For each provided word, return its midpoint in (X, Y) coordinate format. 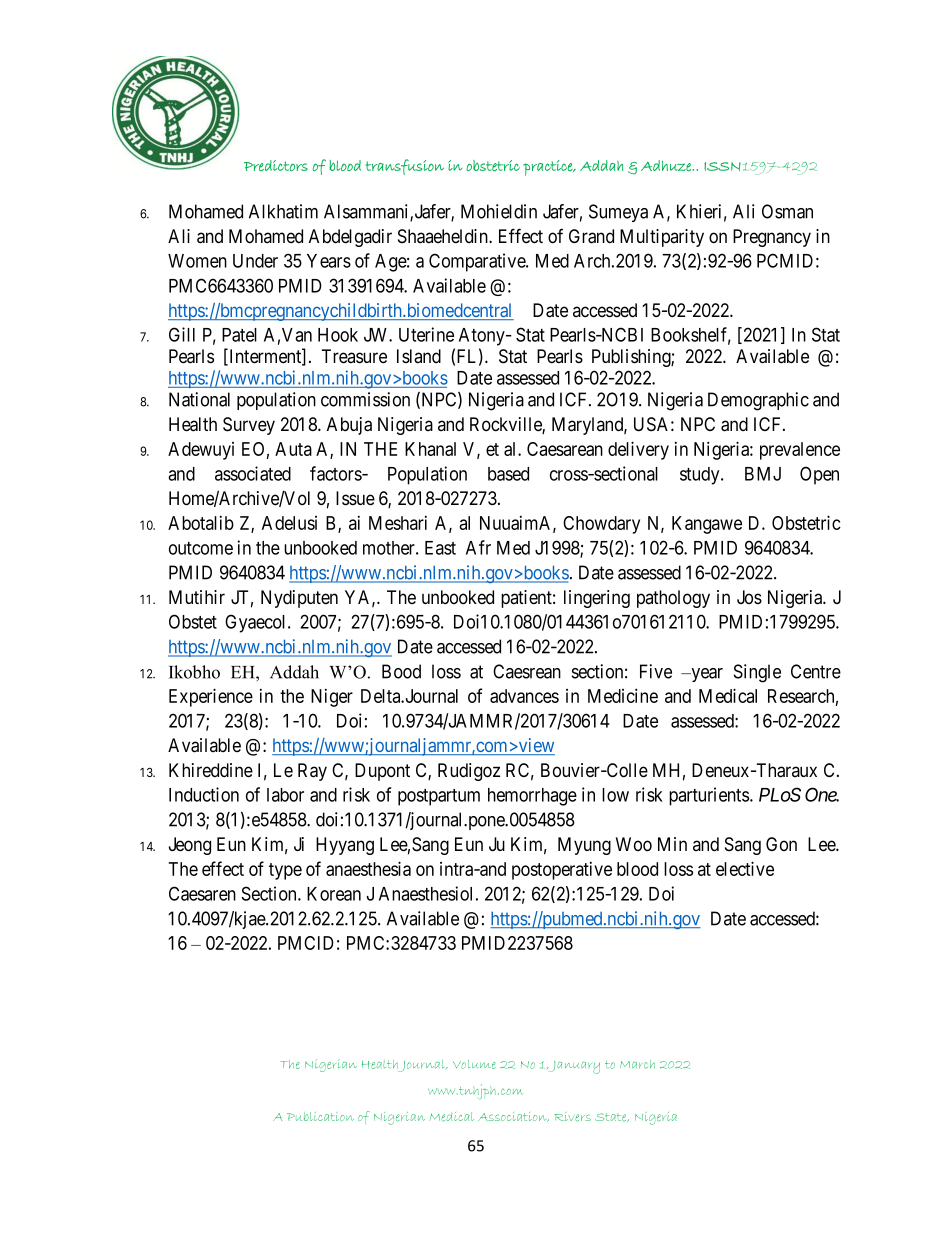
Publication (320, 1116)
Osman (787, 211)
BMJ (763, 474)
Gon (781, 844)
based (508, 474)
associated (253, 473)
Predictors (276, 166)
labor (285, 795)
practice (549, 168)
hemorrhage (532, 797)
